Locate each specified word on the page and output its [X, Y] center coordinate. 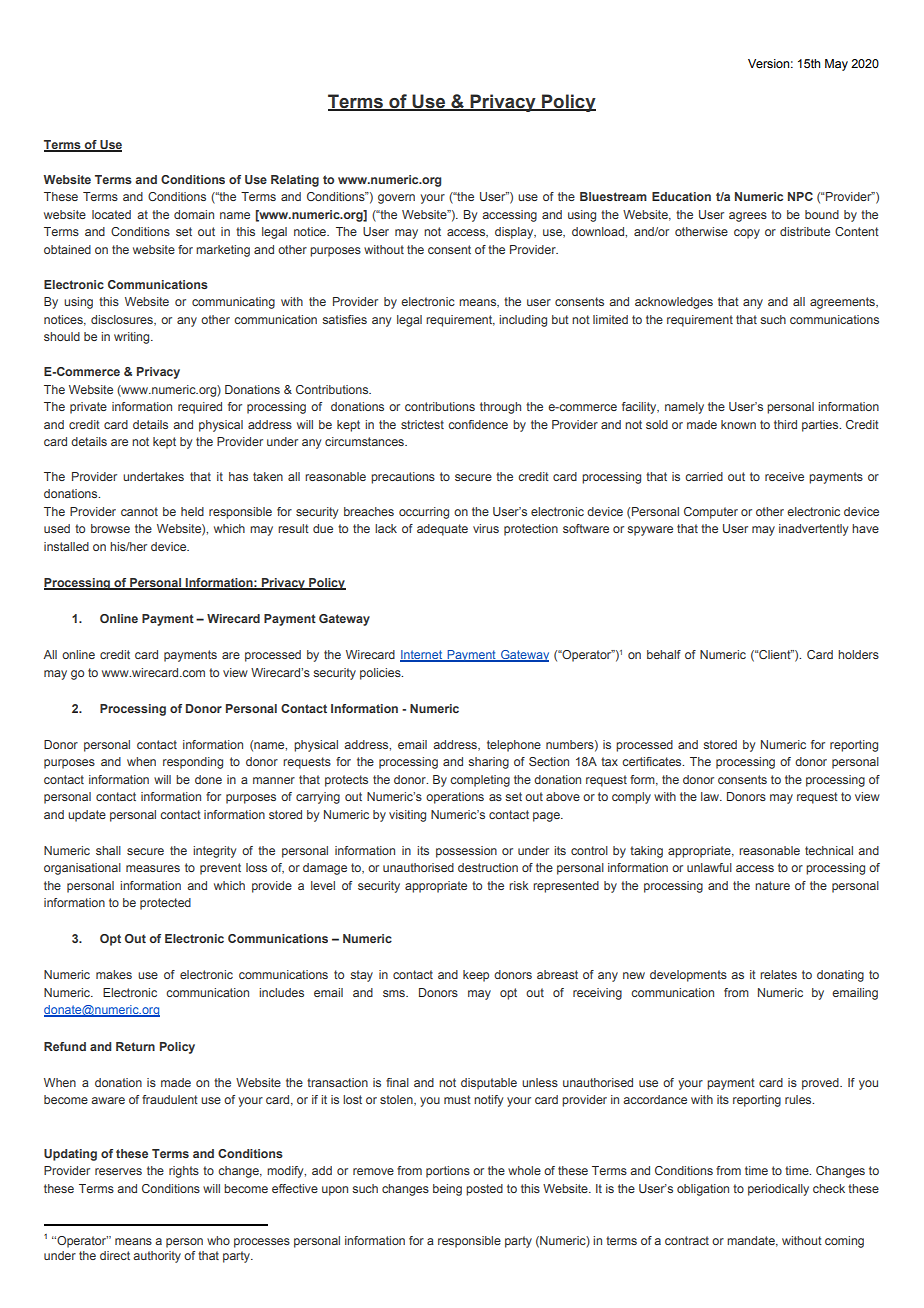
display [515, 233]
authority [157, 1257]
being [447, 1190]
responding [193, 763]
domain [194, 214]
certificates [653, 761]
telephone [514, 746]
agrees [748, 217]
